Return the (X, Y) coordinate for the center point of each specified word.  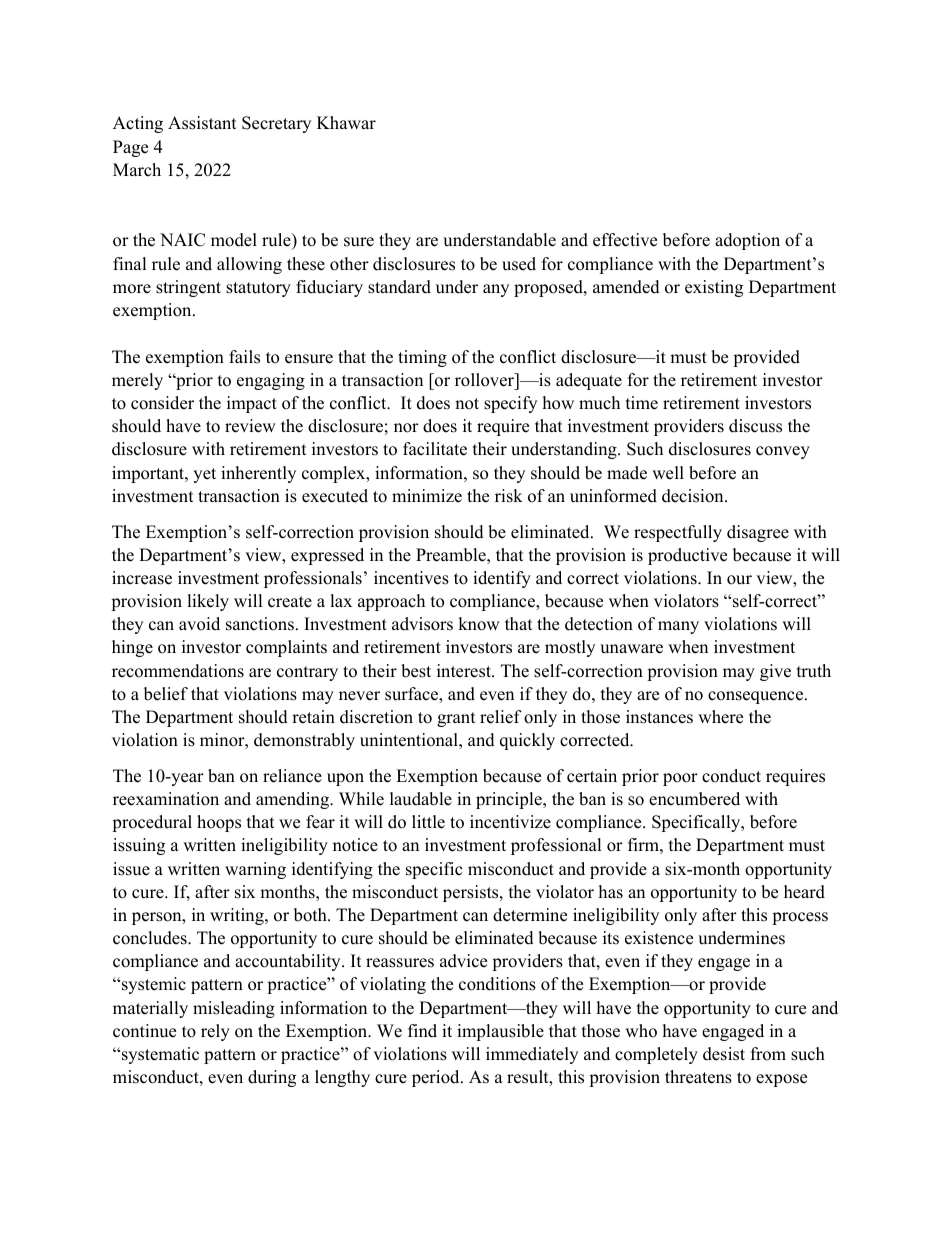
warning (255, 870)
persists (472, 893)
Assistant (202, 123)
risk (509, 496)
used (519, 264)
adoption (747, 241)
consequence (755, 697)
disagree (758, 533)
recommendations (178, 671)
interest (465, 671)
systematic (159, 1055)
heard (804, 892)
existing (714, 288)
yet (204, 475)
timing (422, 358)
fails (244, 357)
